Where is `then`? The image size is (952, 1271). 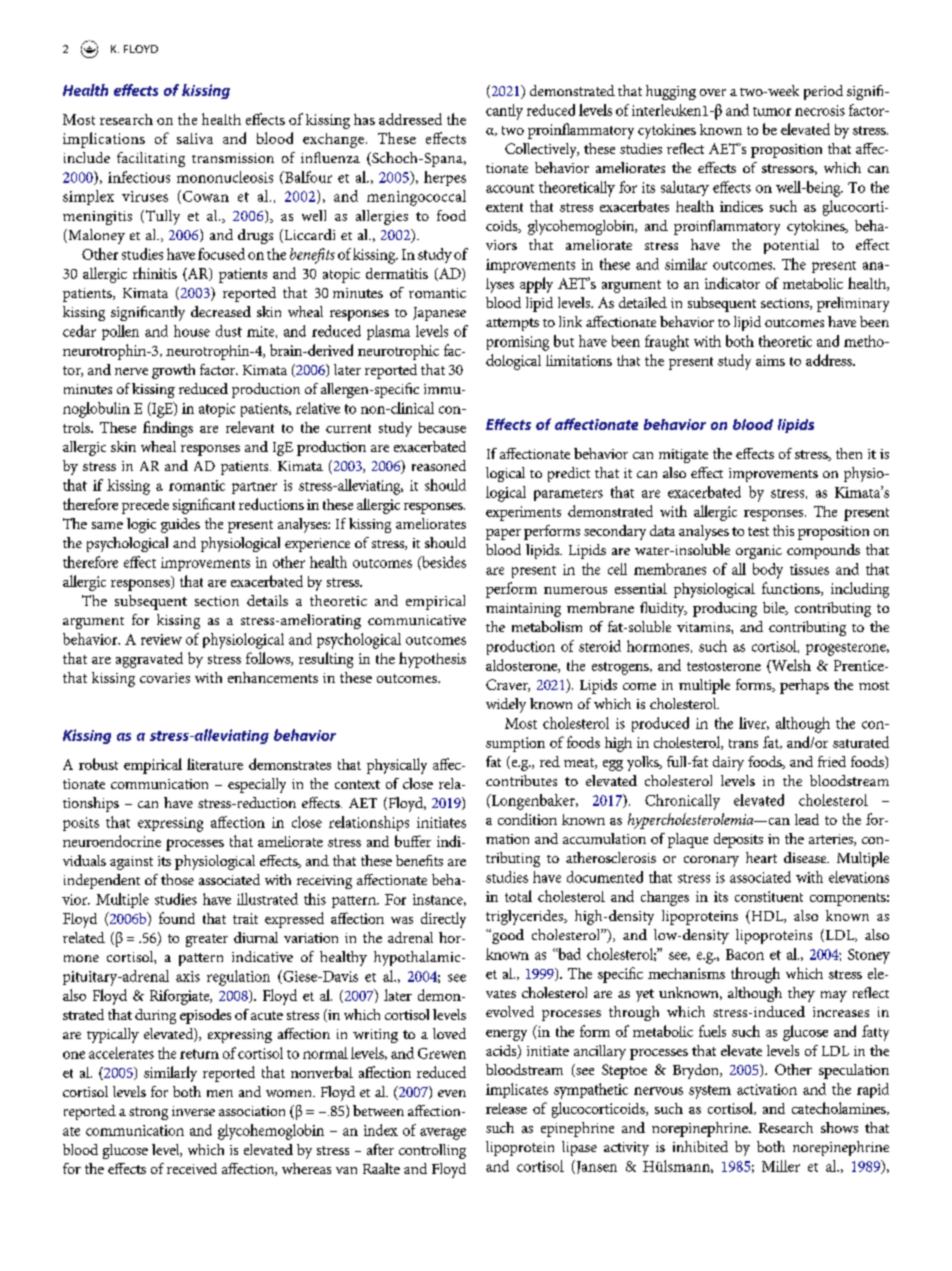 then is located at coordinates (849, 453).
